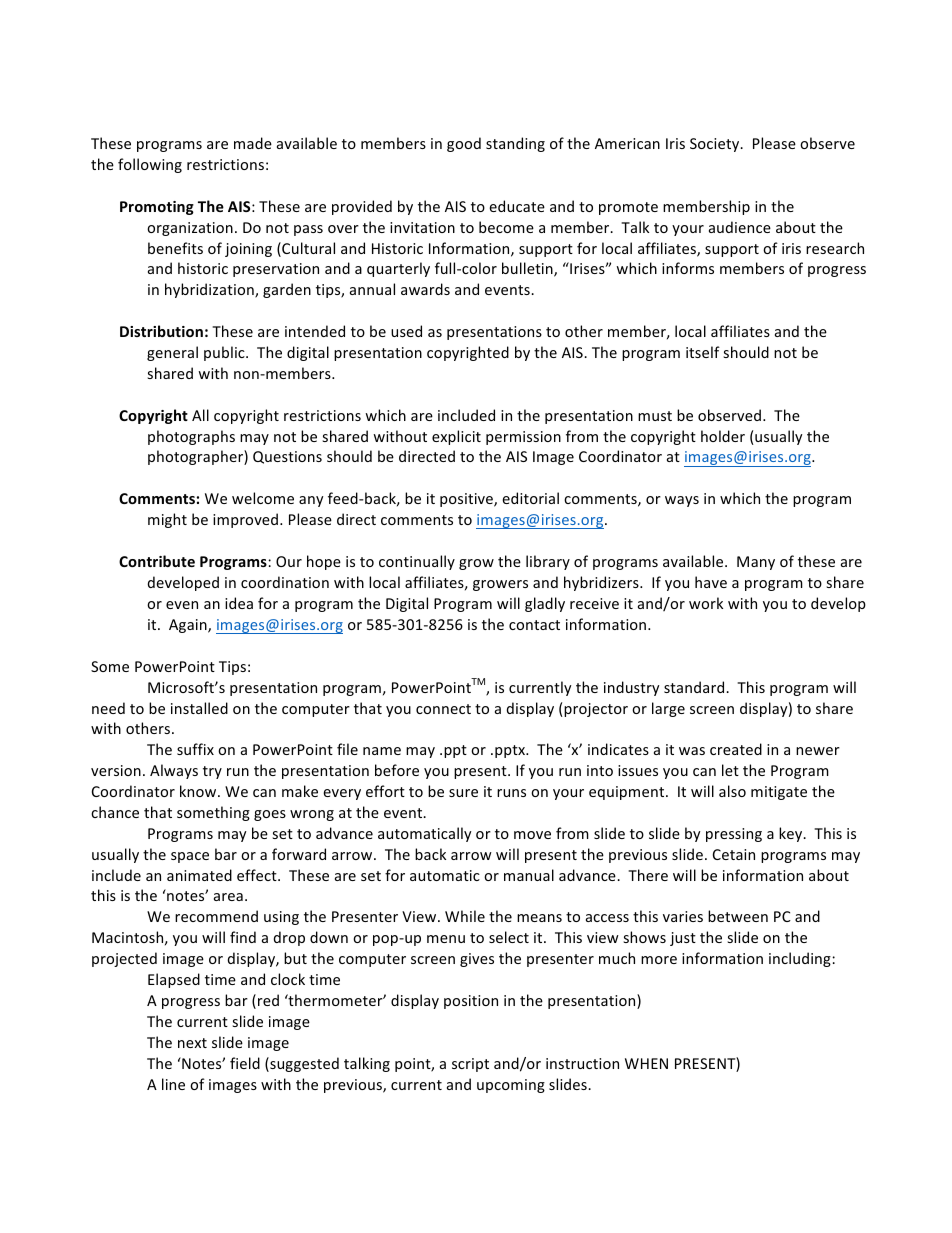 Image resolution: width=952 pixels, height=1233 pixels. I want to click on next, so click(192, 1043).
